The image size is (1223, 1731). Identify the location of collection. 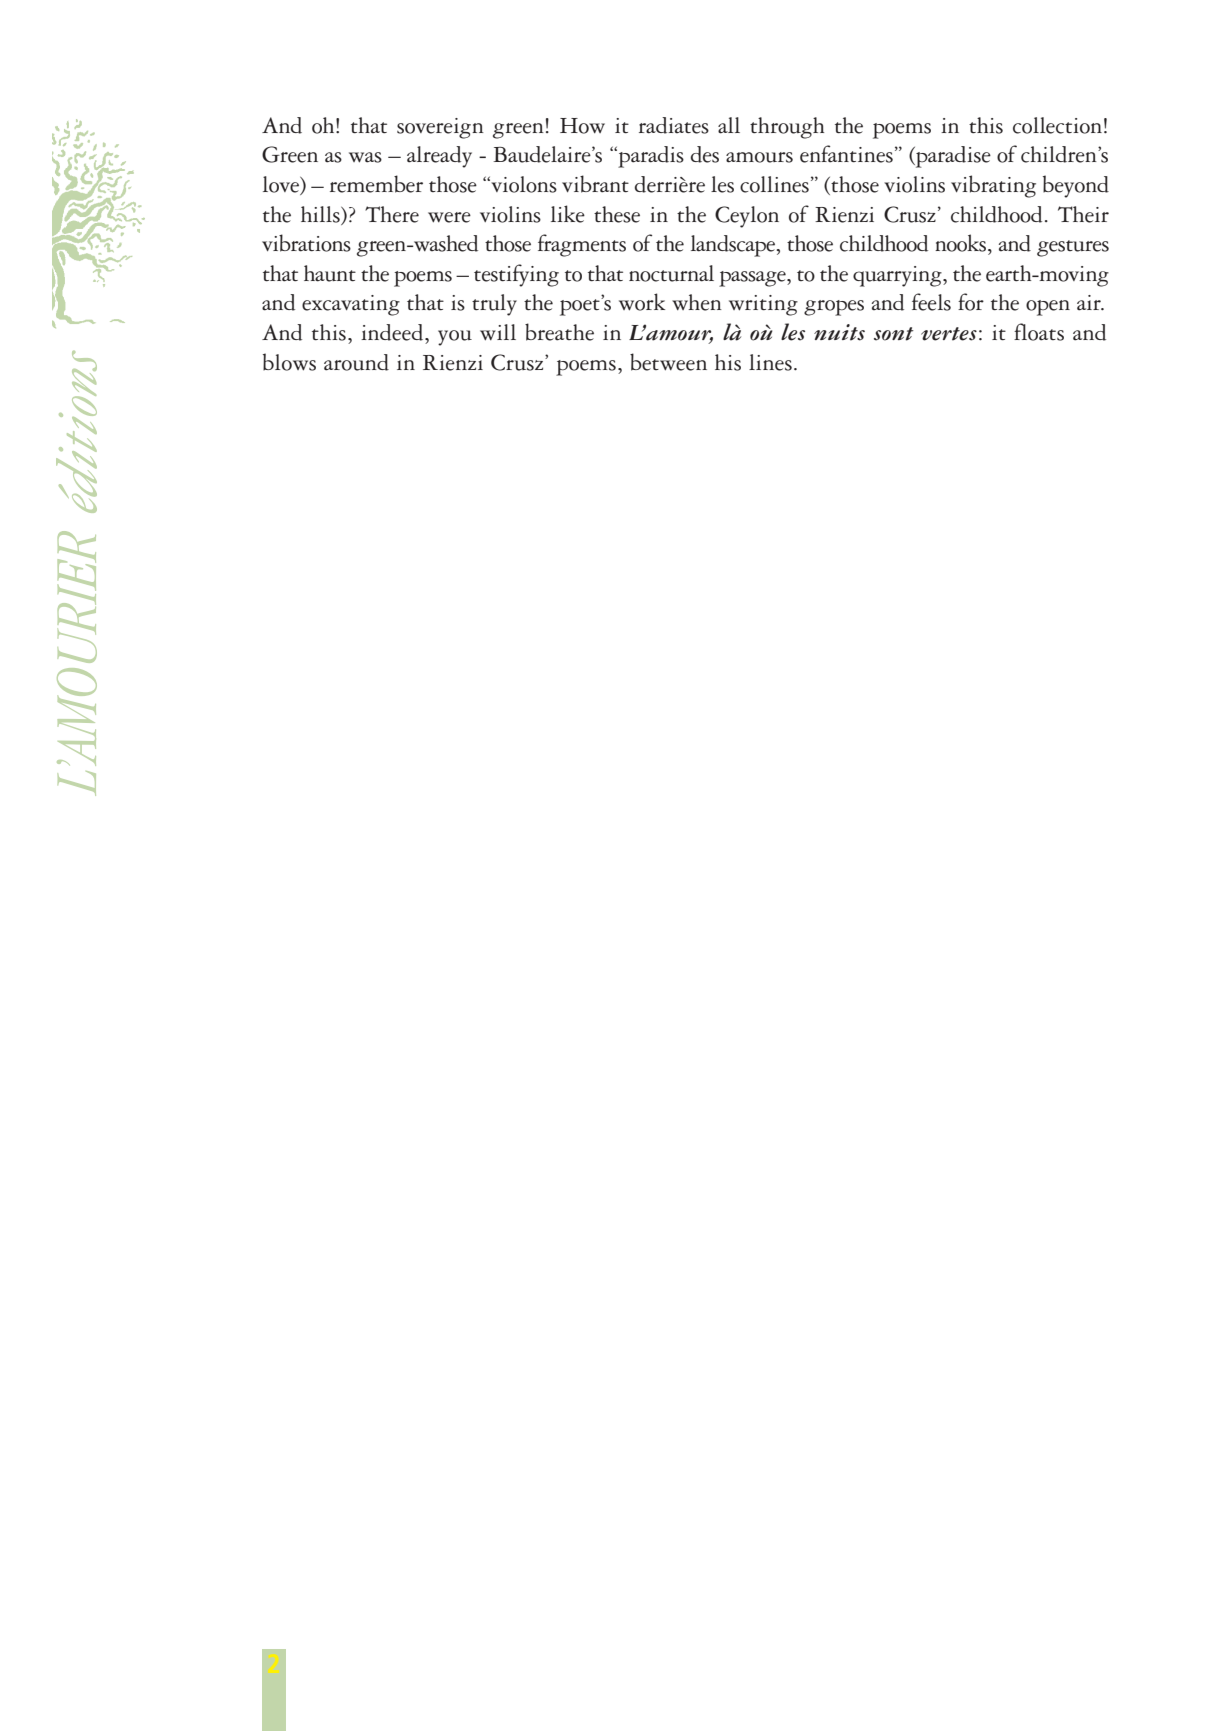
(1057, 125).
